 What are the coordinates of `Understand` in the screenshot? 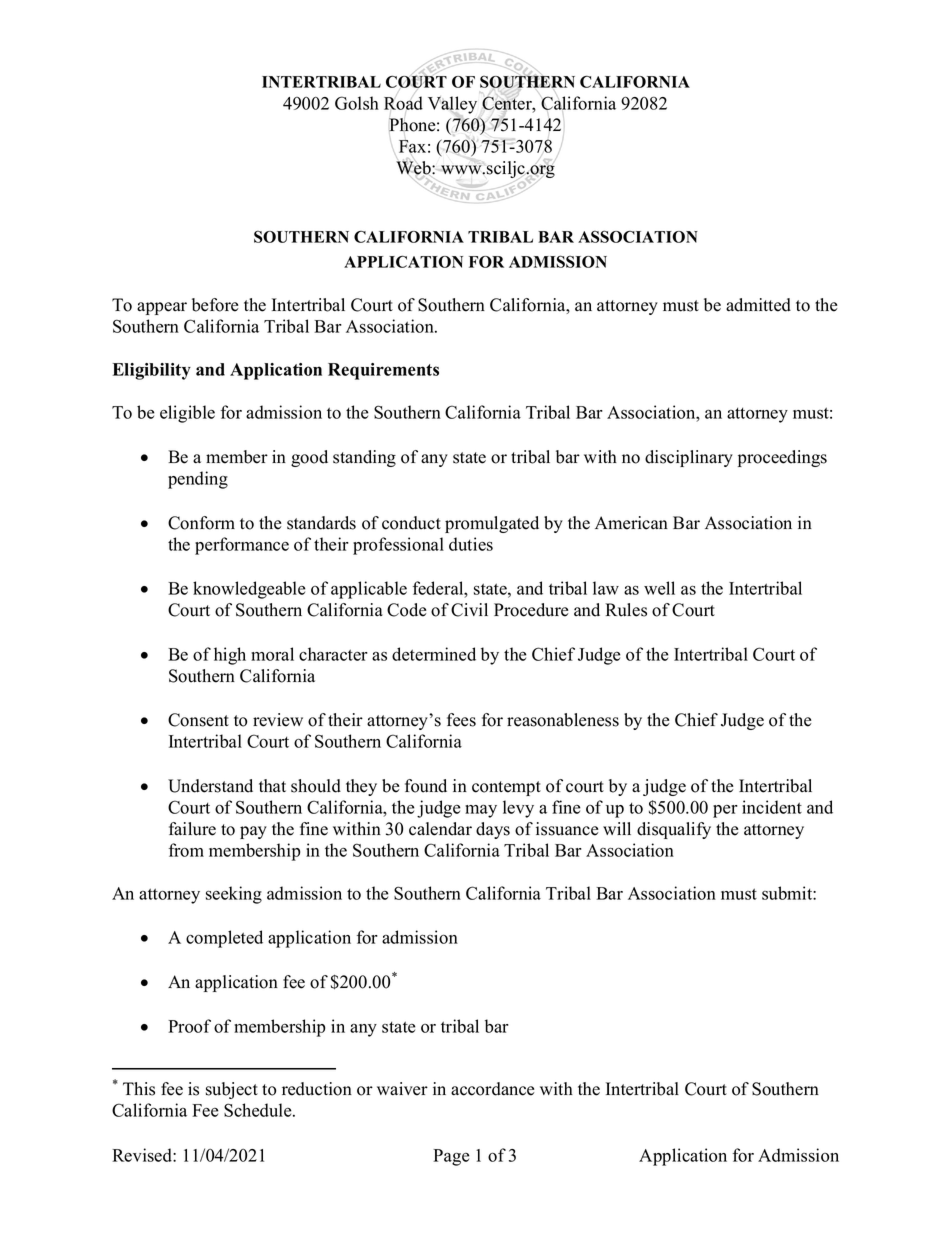 It's located at (210, 786).
